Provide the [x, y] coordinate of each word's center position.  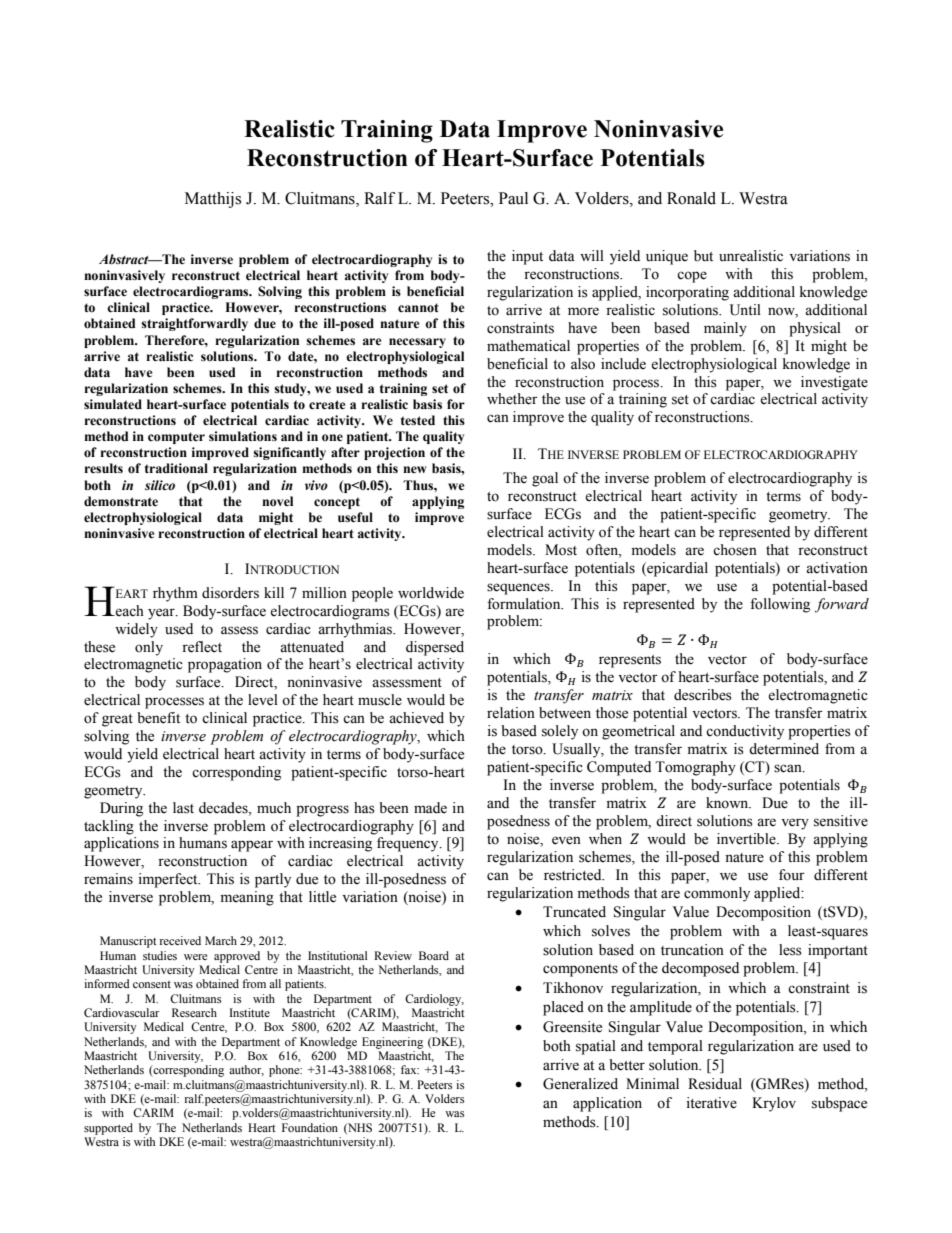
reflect [202, 647]
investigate [834, 383]
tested [418, 420]
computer [176, 438]
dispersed [435, 648]
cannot [418, 308]
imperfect [169, 880]
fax [410, 1069]
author [246, 1070]
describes [703, 695]
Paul [513, 198]
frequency [409, 844]
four [792, 875]
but [703, 256]
